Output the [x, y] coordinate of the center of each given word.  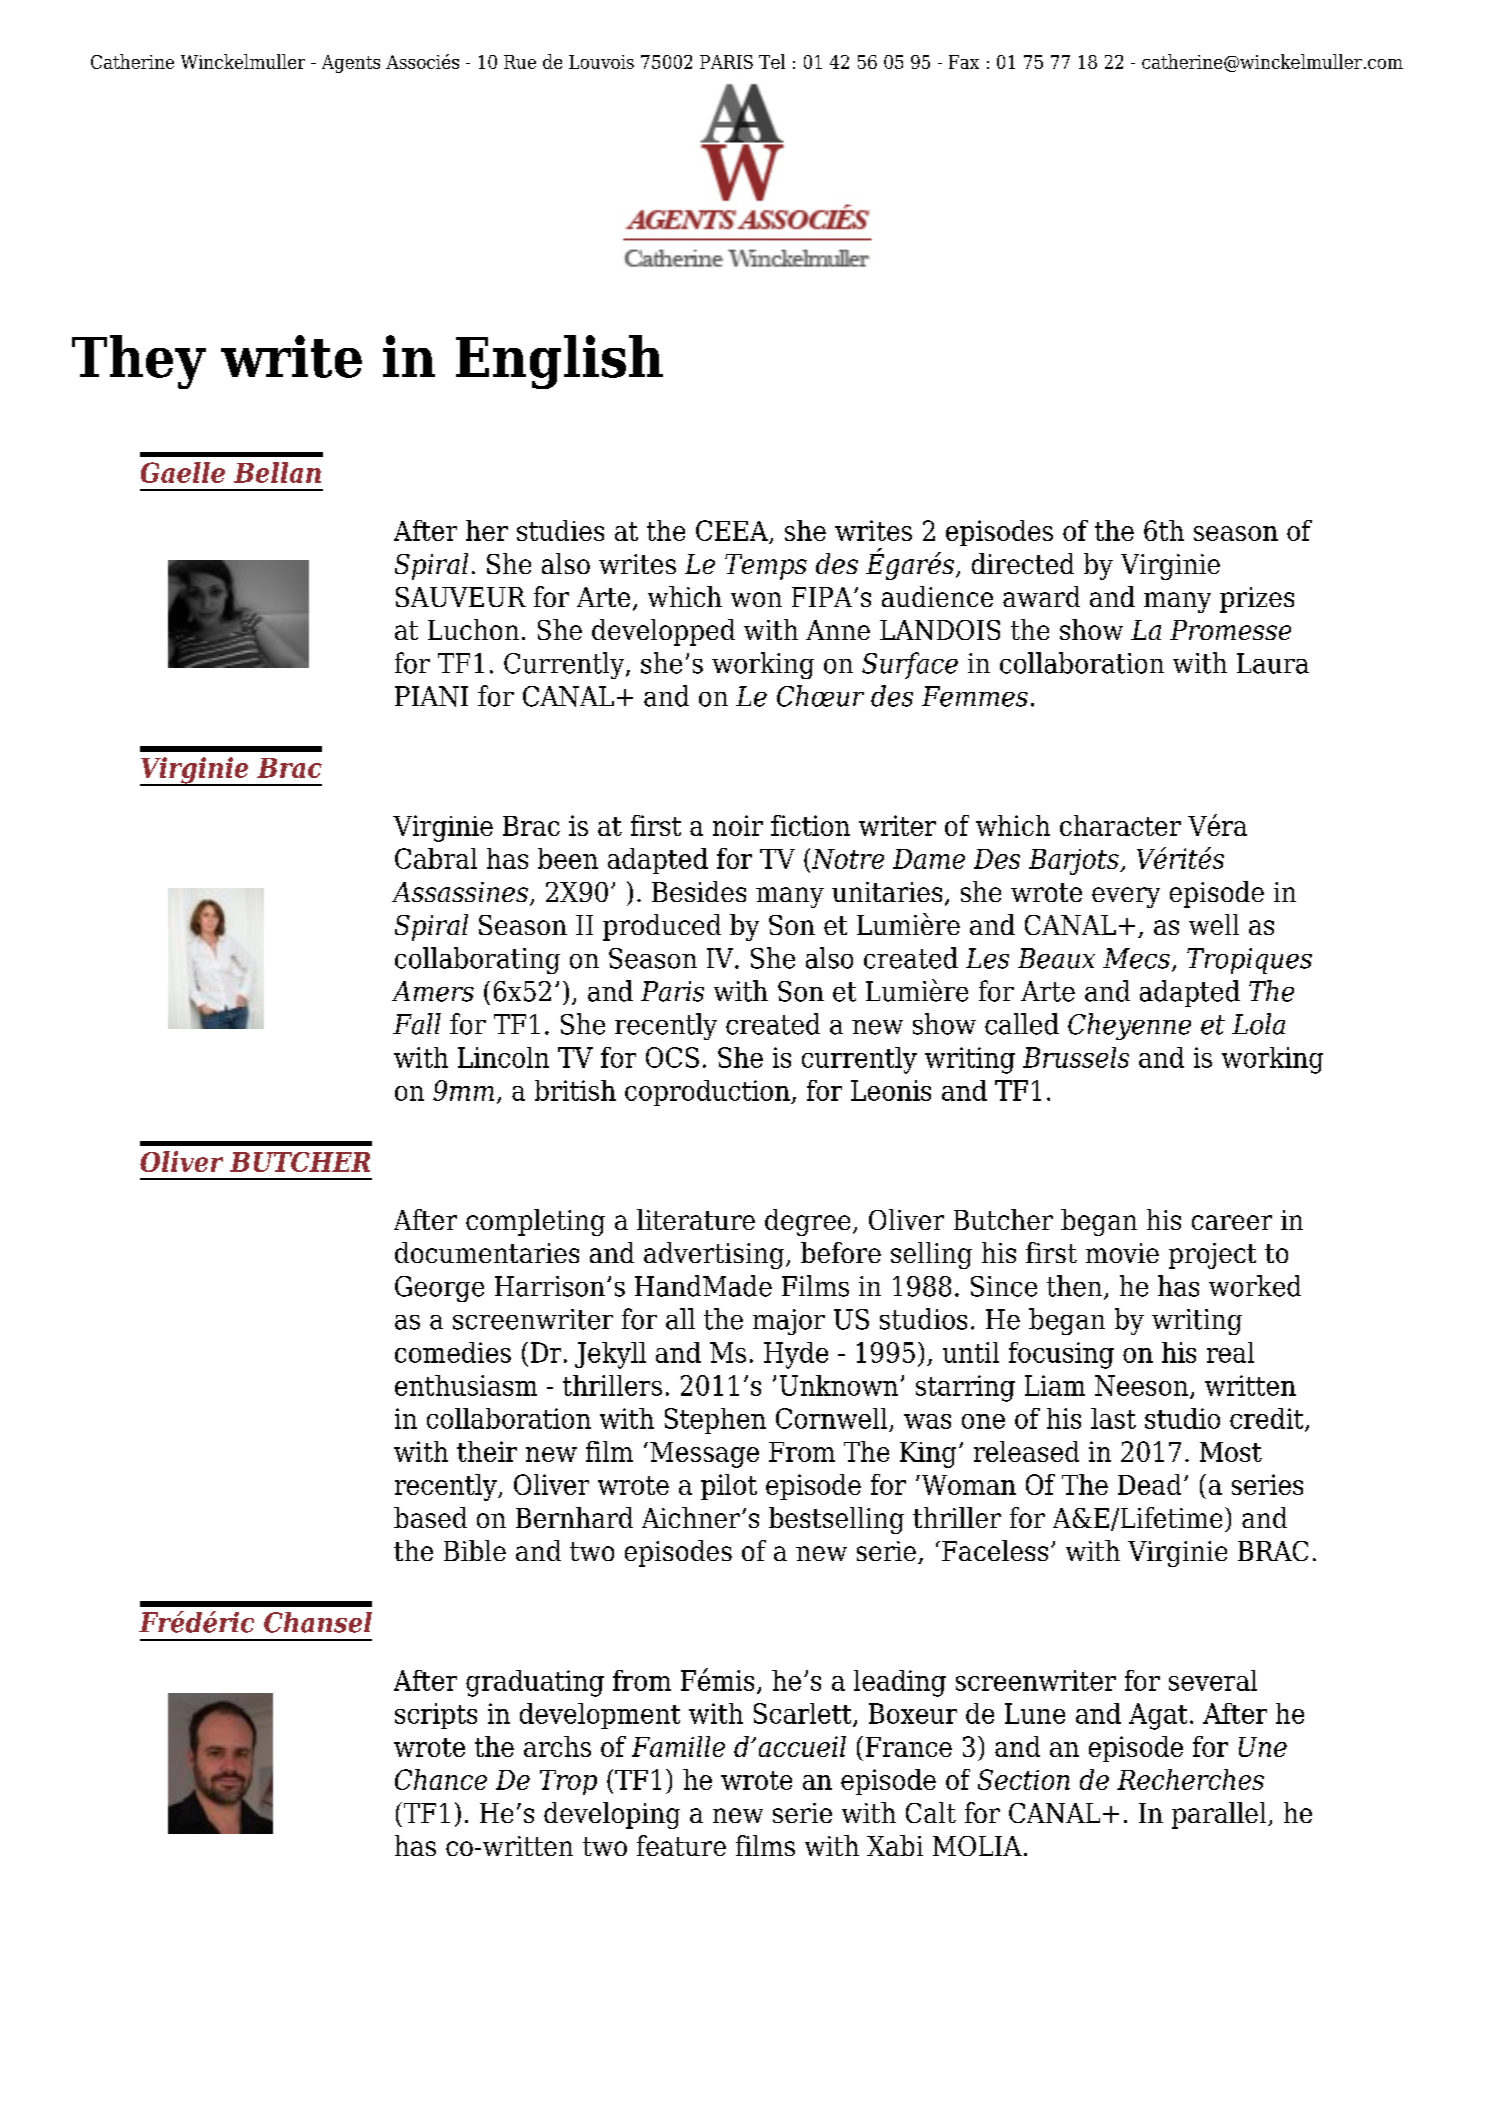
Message [704, 1455]
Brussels [1076, 1057]
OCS [672, 1057]
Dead [1149, 1484]
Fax [964, 62]
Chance [441, 1779]
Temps [766, 567]
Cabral [436, 858]
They [139, 362]
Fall [417, 1024]
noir [738, 825]
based [430, 1517]
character [1120, 825]
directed [1023, 563]
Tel [772, 61]
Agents [351, 64]
